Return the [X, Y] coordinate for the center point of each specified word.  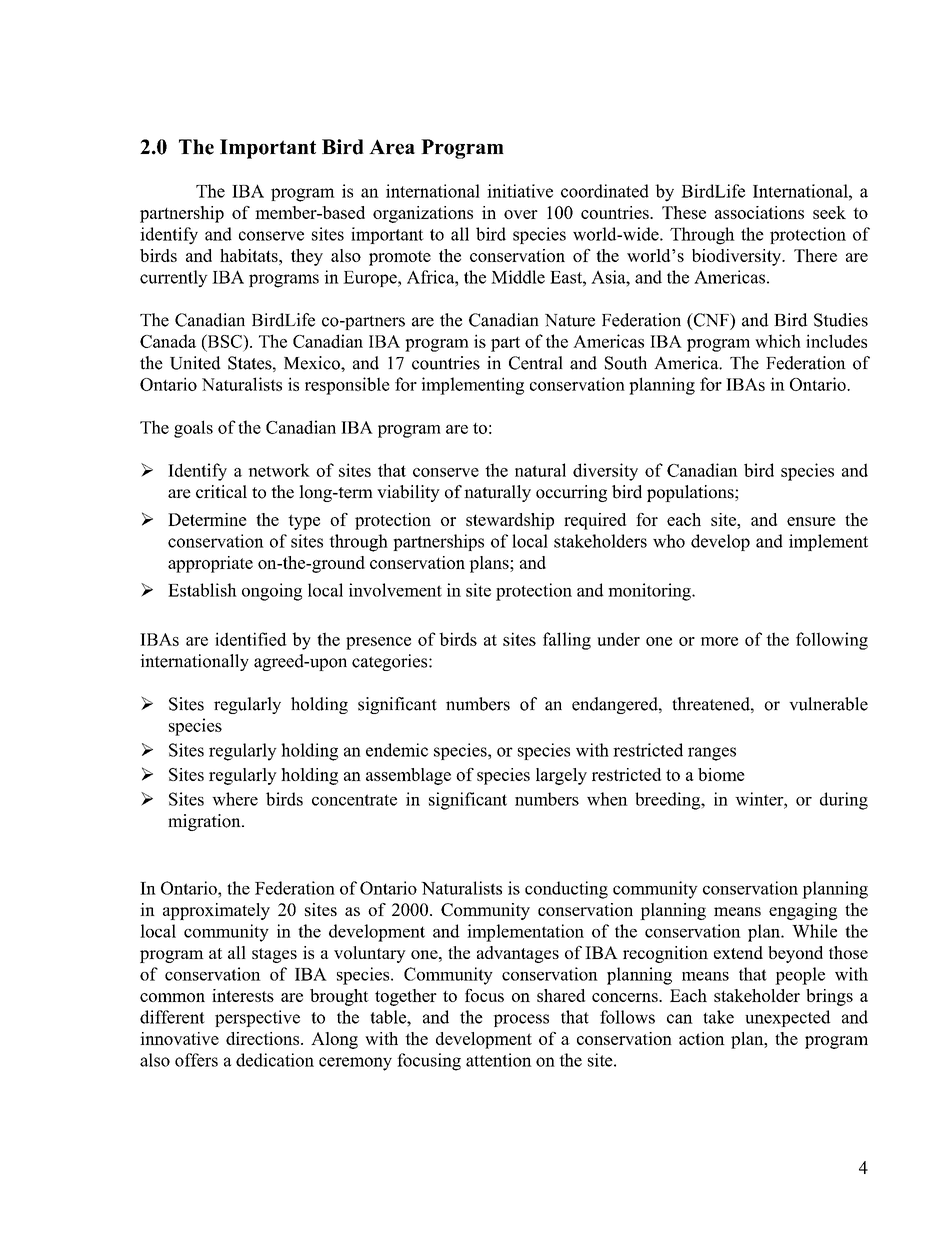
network [279, 470]
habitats [250, 255]
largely [561, 776]
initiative [520, 191]
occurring [571, 493]
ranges [712, 754]
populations [691, 493]
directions [264, 1038]
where [235, 799]
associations [759, 212]
